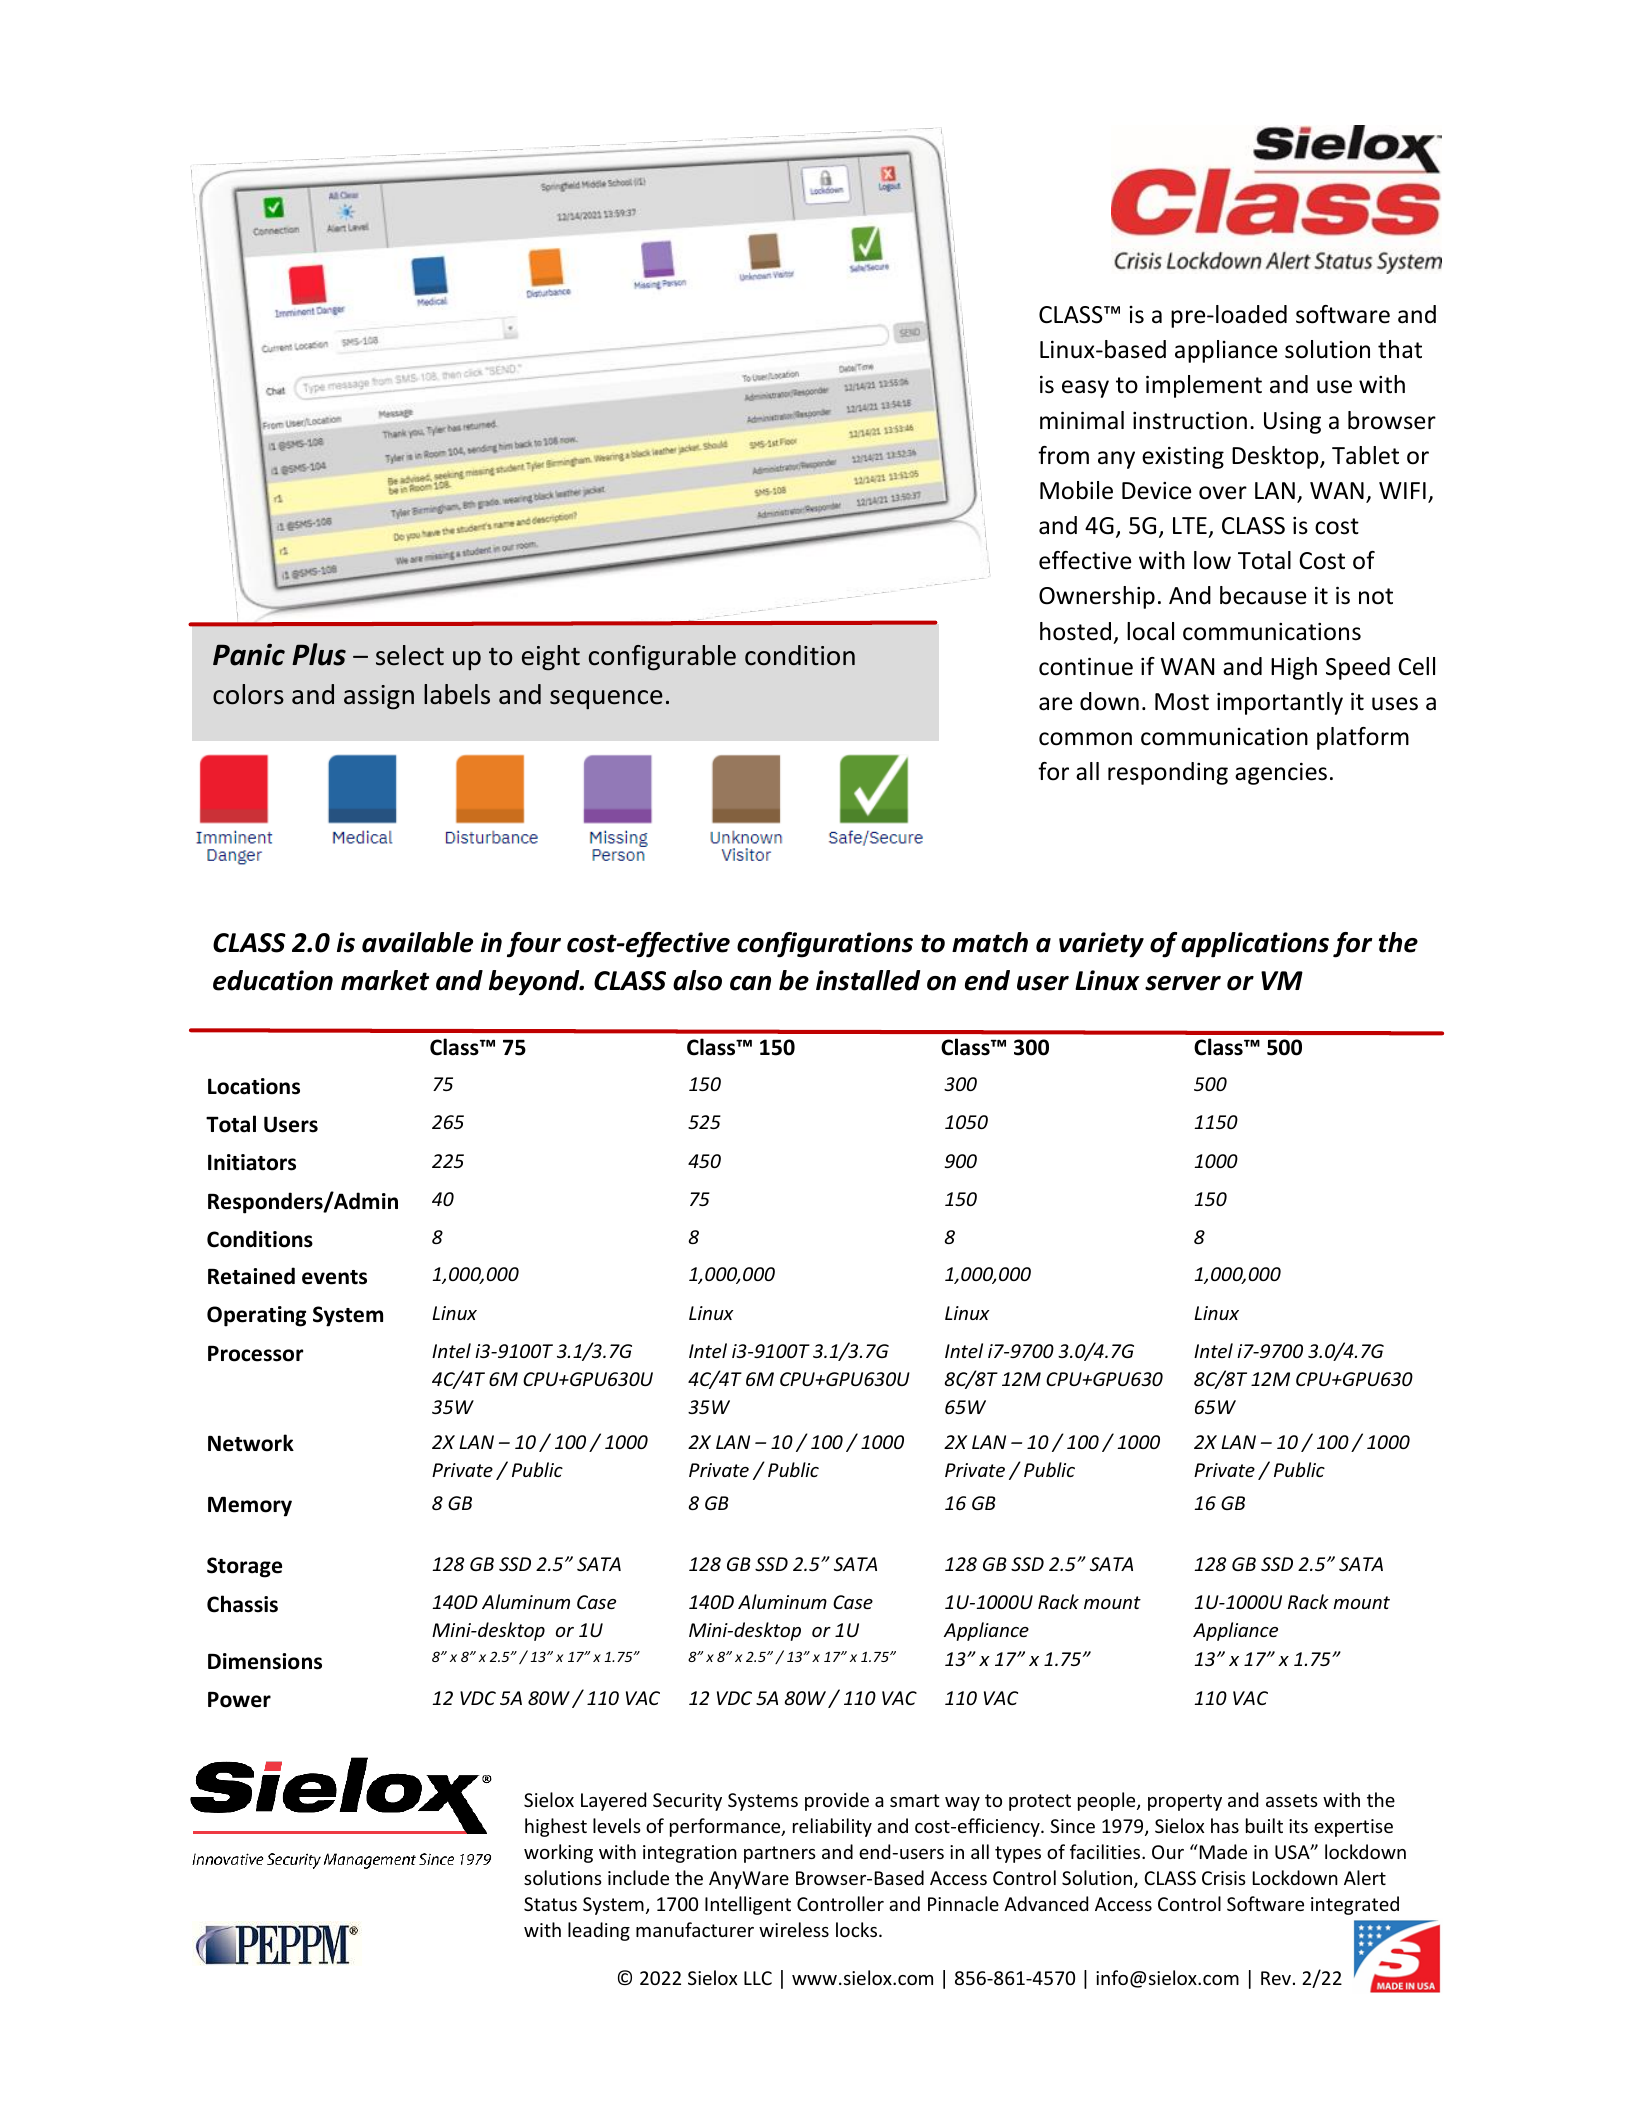 This page has height=2114, width=1634. Describe the element at coordinates (1063, 455) in the page. I see `from` at that location.
